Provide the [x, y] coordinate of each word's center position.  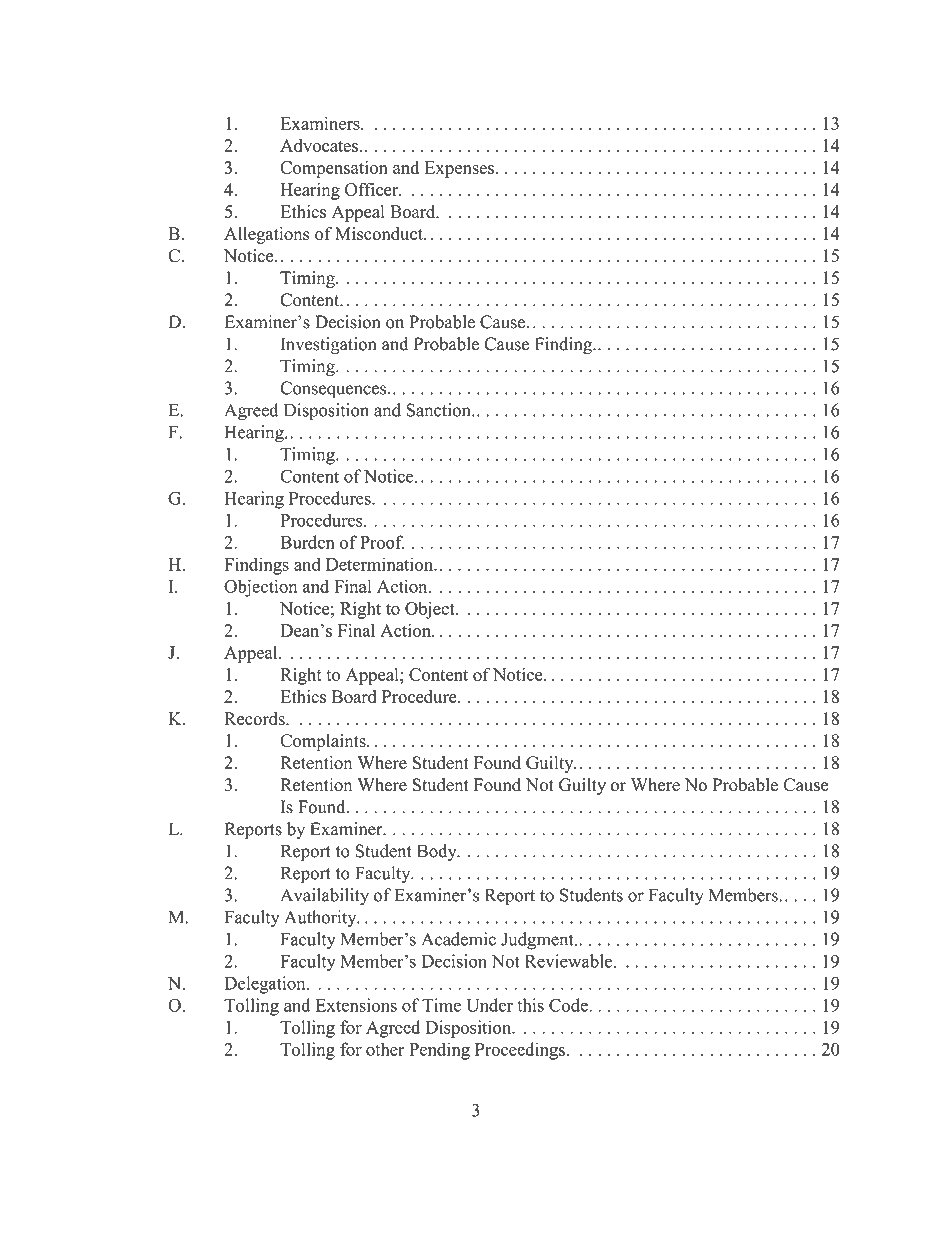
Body [438, 852]
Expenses [459, 169]
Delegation [266, 985]
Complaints [324, 742]
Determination [380, 564]
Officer [373, 189]
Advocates [319, 145]
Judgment [538, 941]
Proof [382, 542]
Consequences [333, 390]
